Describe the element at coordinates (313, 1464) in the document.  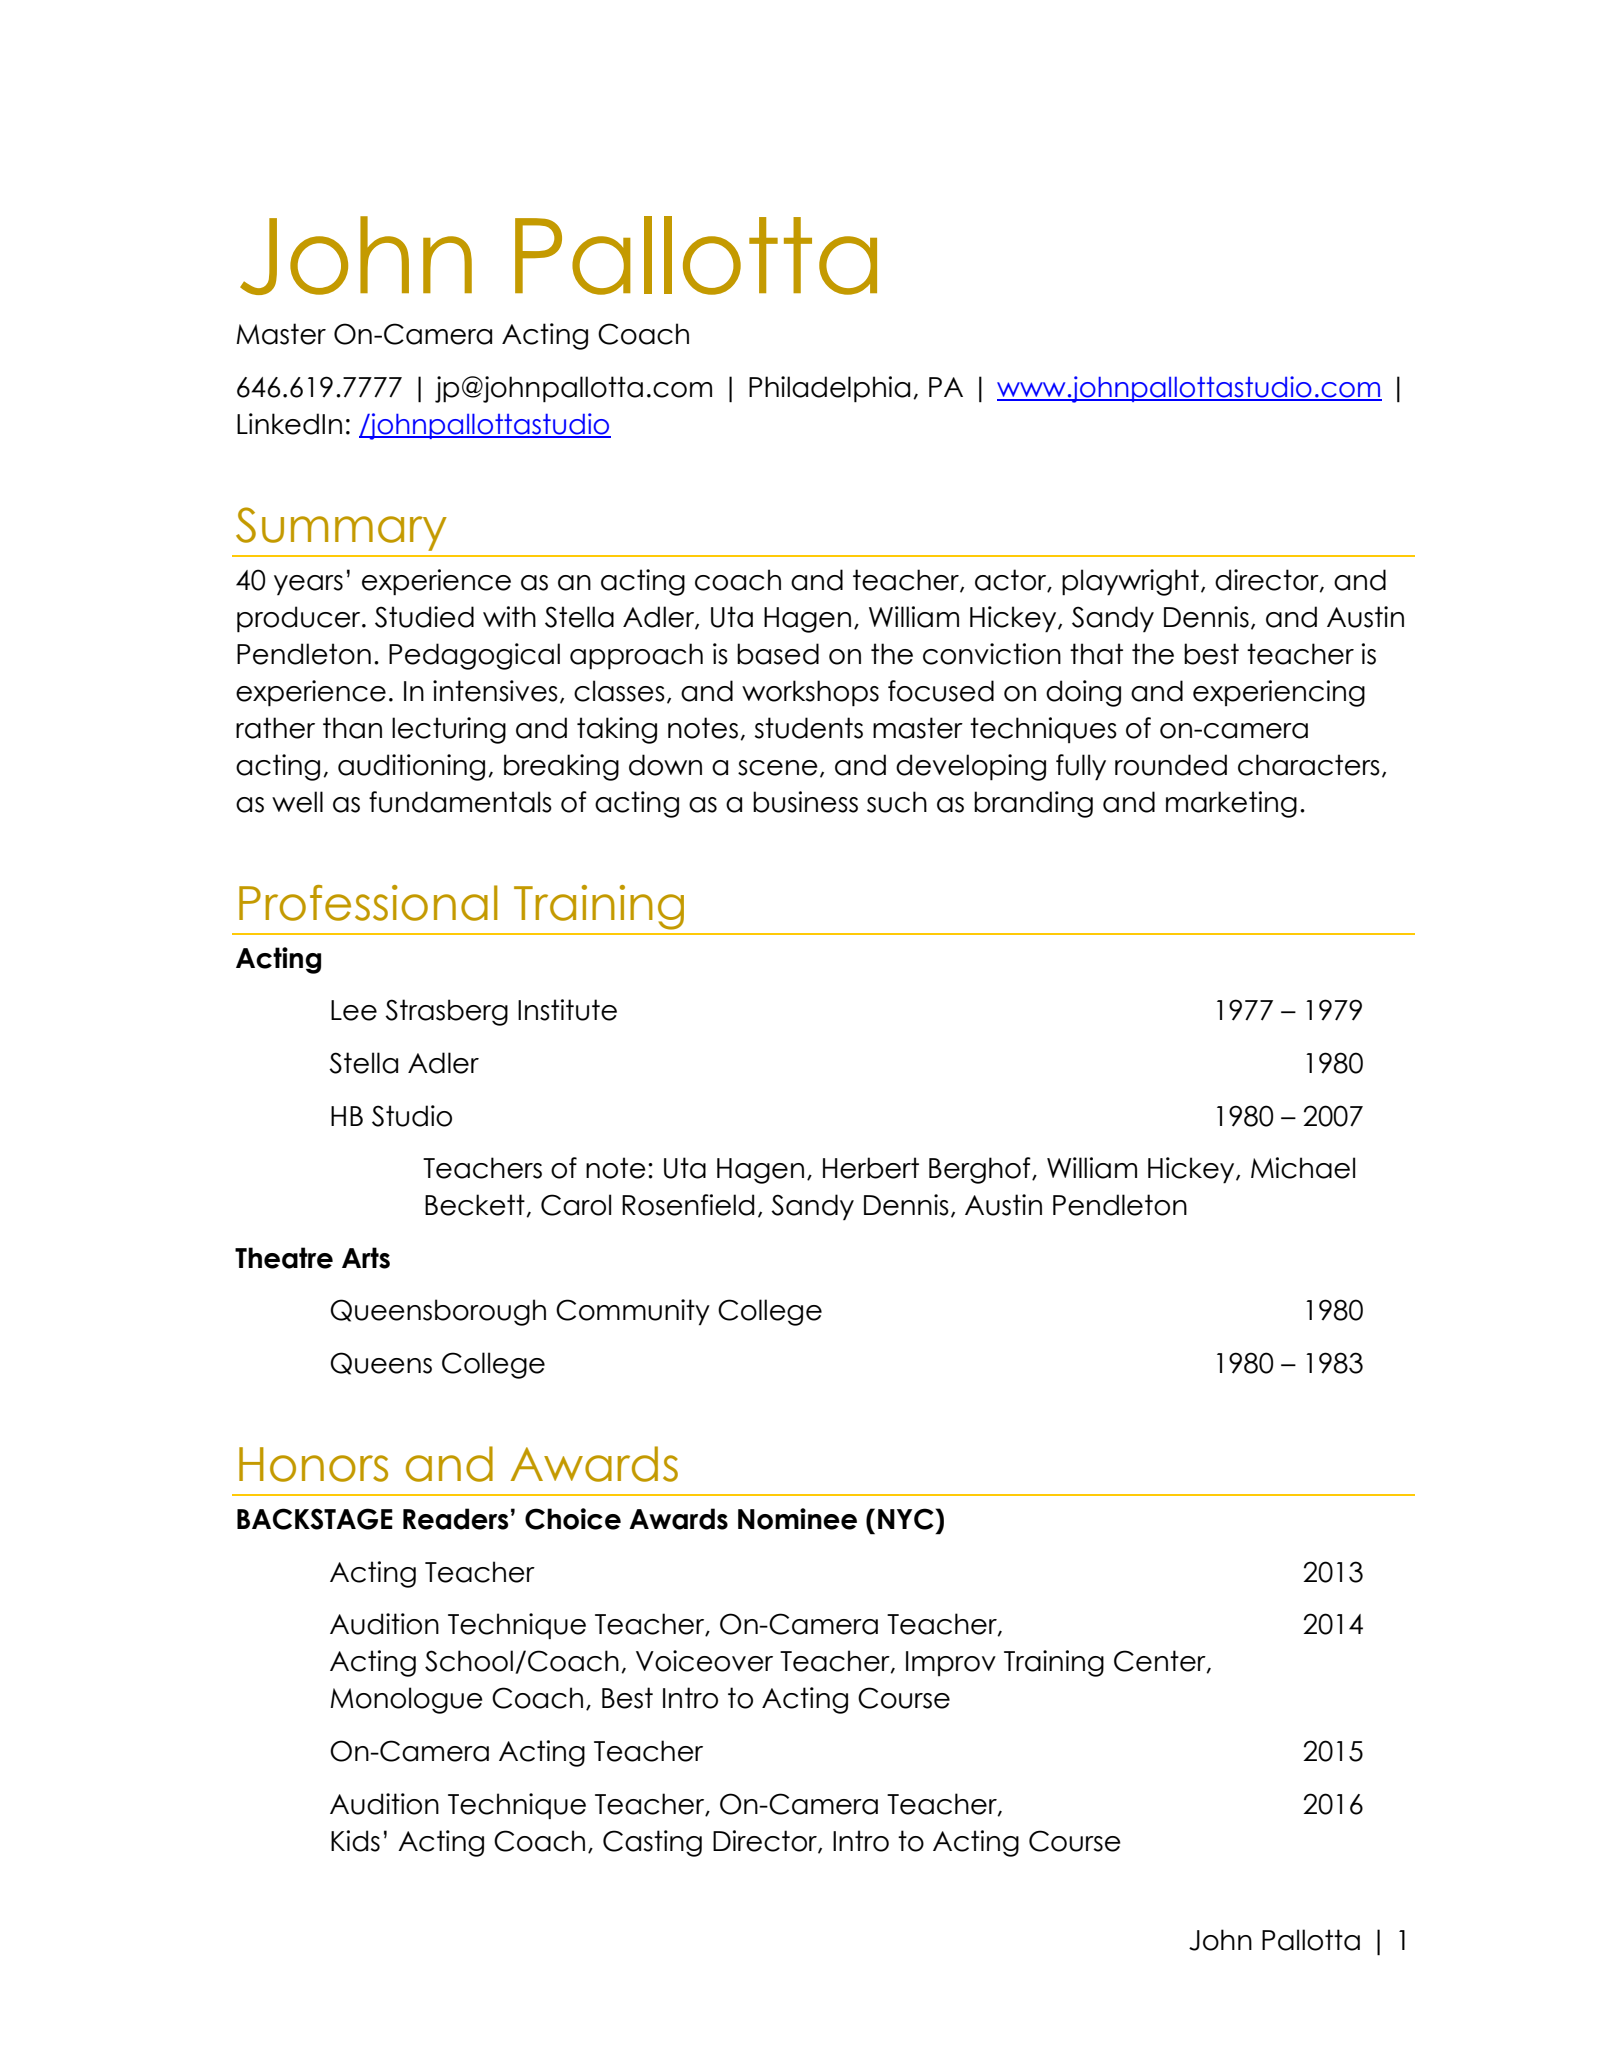
I see `Honors` at that location.
